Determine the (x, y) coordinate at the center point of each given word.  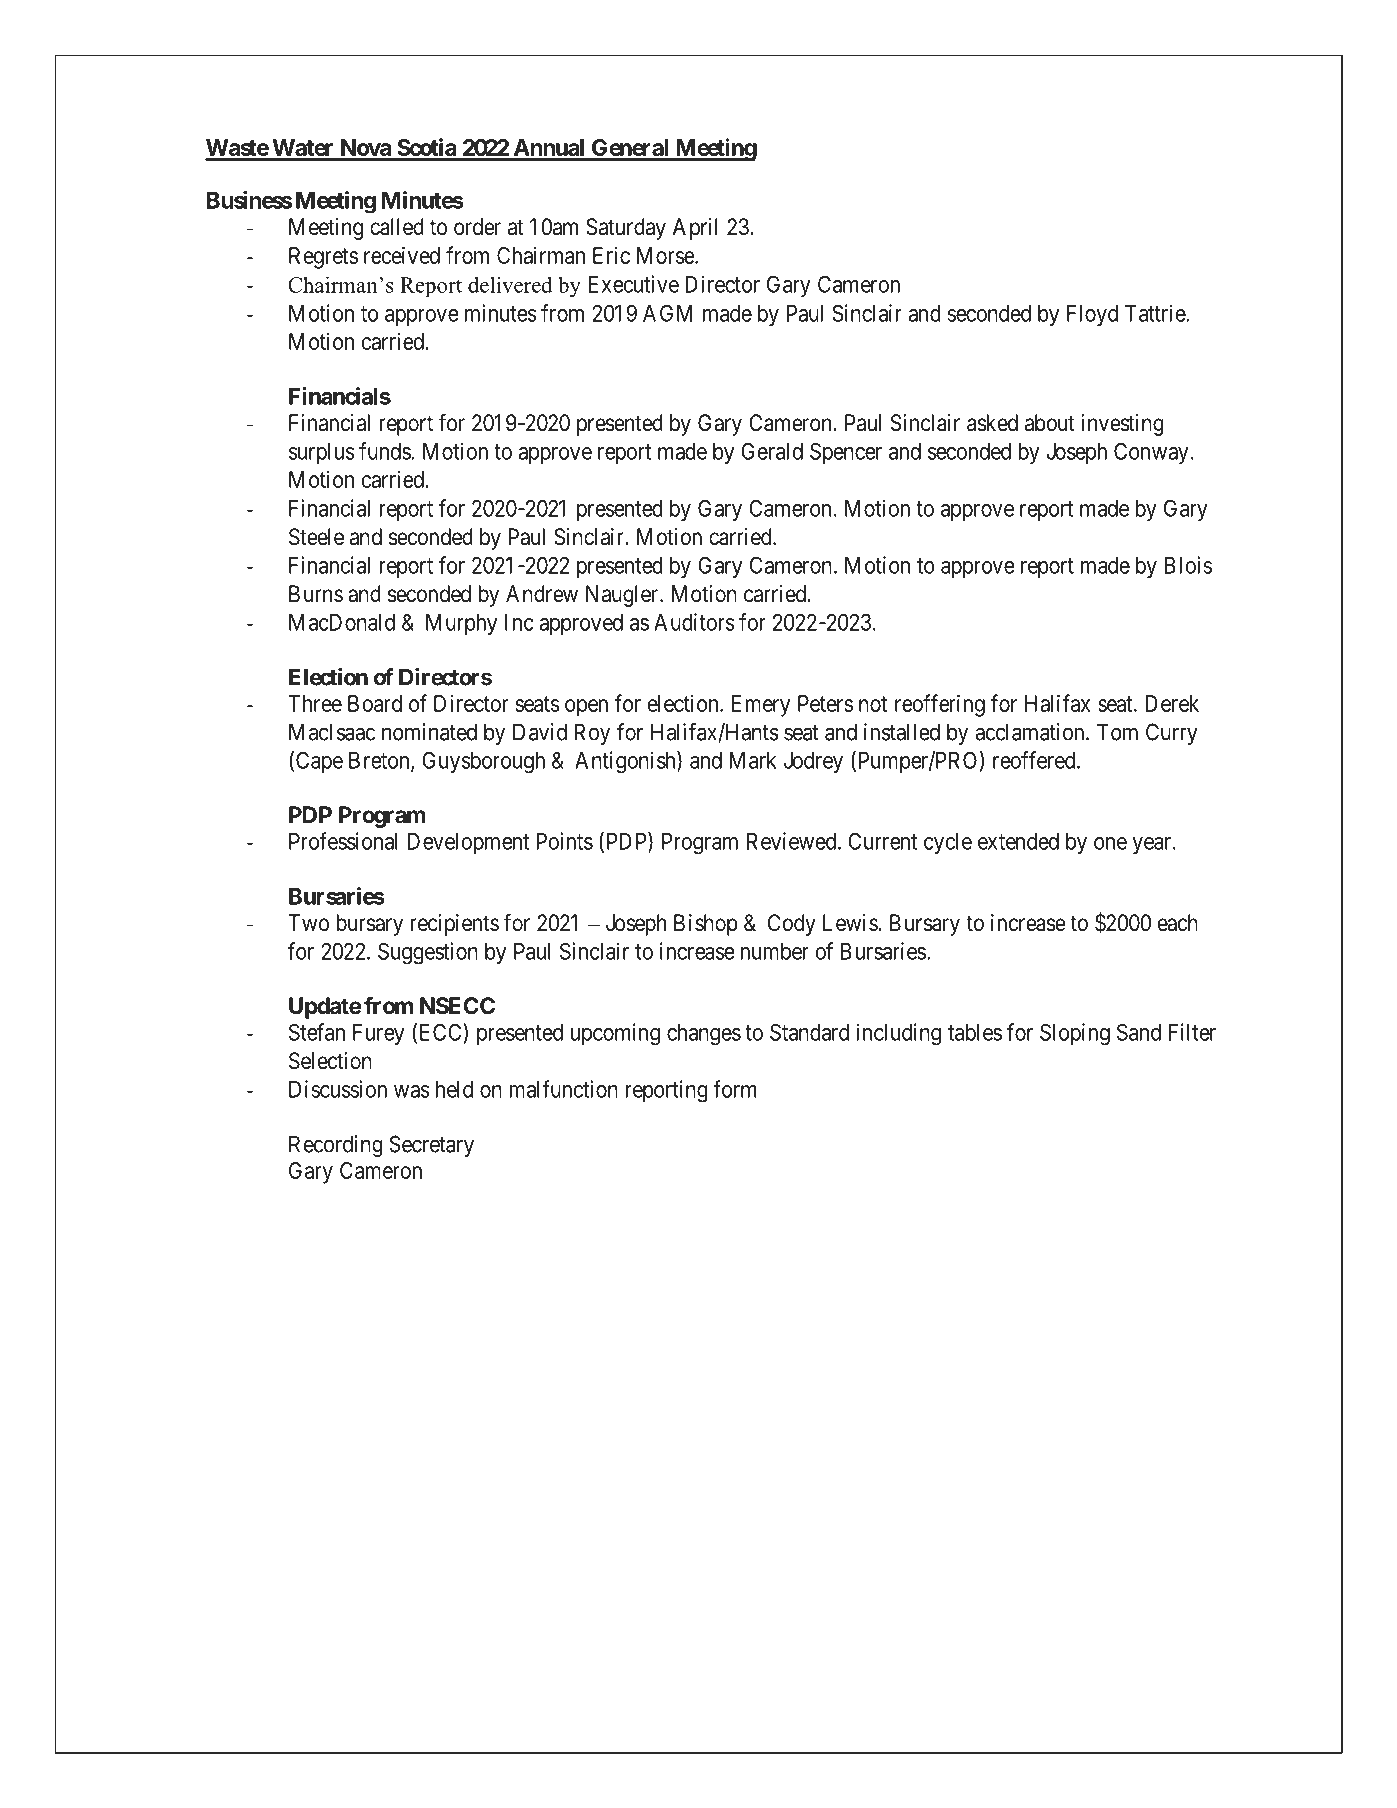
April (695, 229)
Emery (761, 706)
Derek (1172, 703)
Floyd (1092, 316)
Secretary (431, 1146)
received (402, 255)
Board (375, 703)
